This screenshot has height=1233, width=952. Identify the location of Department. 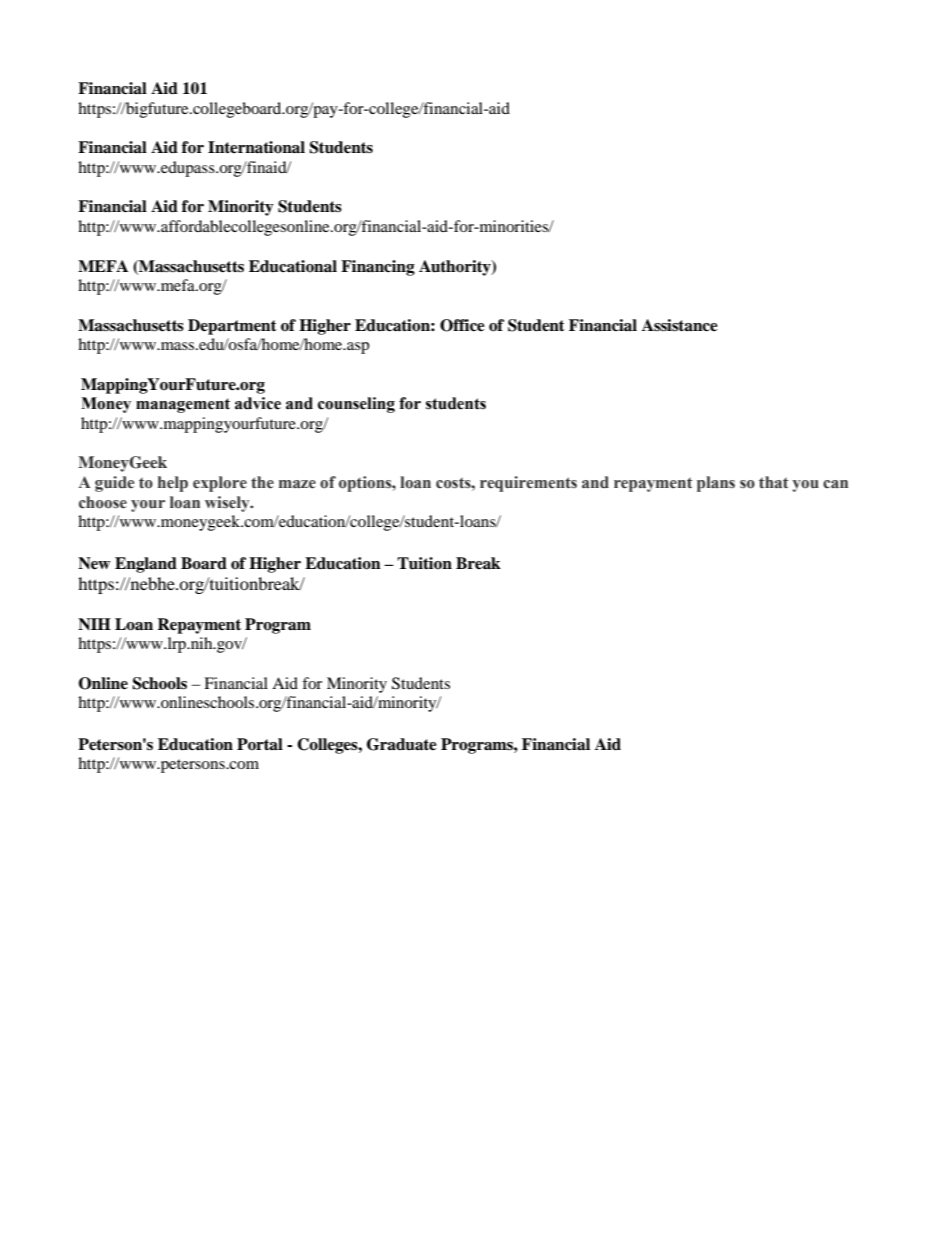
(232, 327).
